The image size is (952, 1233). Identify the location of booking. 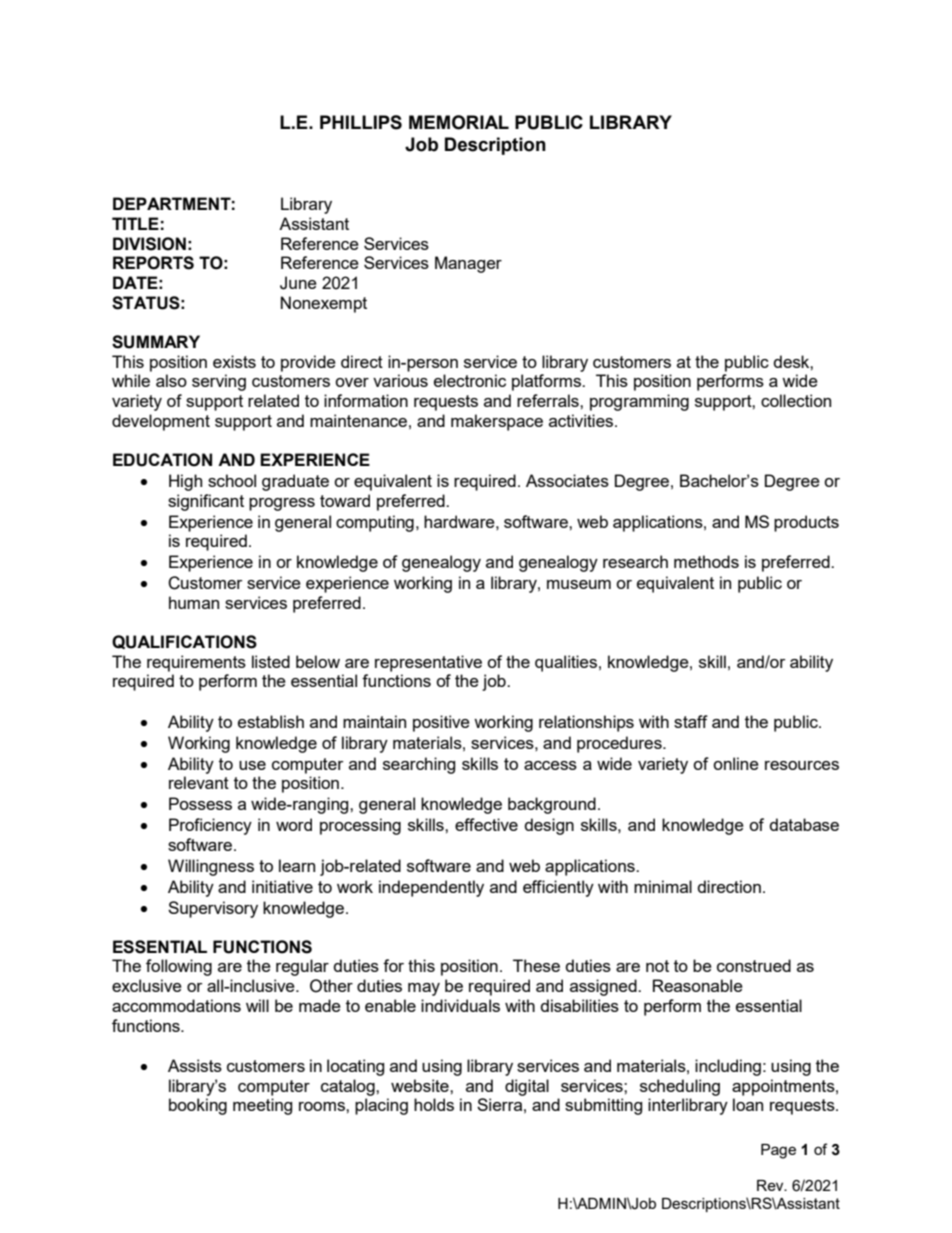
(198, 1106).
